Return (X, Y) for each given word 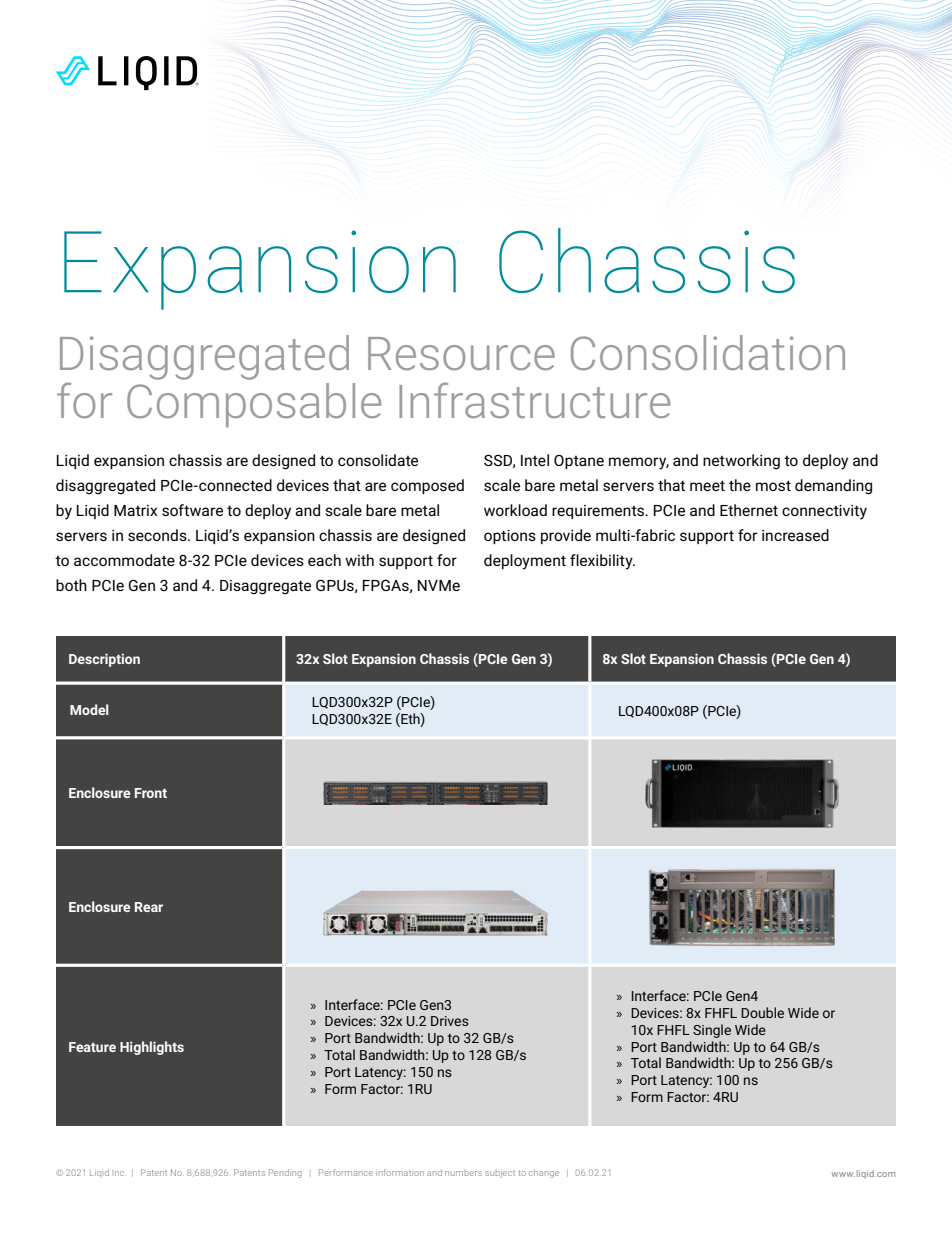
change (544, 1173)
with (359, 560)
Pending (285, 1173)
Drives (450, 1021)
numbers (463, 1173)
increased (795, 535)
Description (104, 660)
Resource (461, 353)
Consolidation (708, 352)
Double (762, 1012)
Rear (149, 907)
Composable (254, 405)
